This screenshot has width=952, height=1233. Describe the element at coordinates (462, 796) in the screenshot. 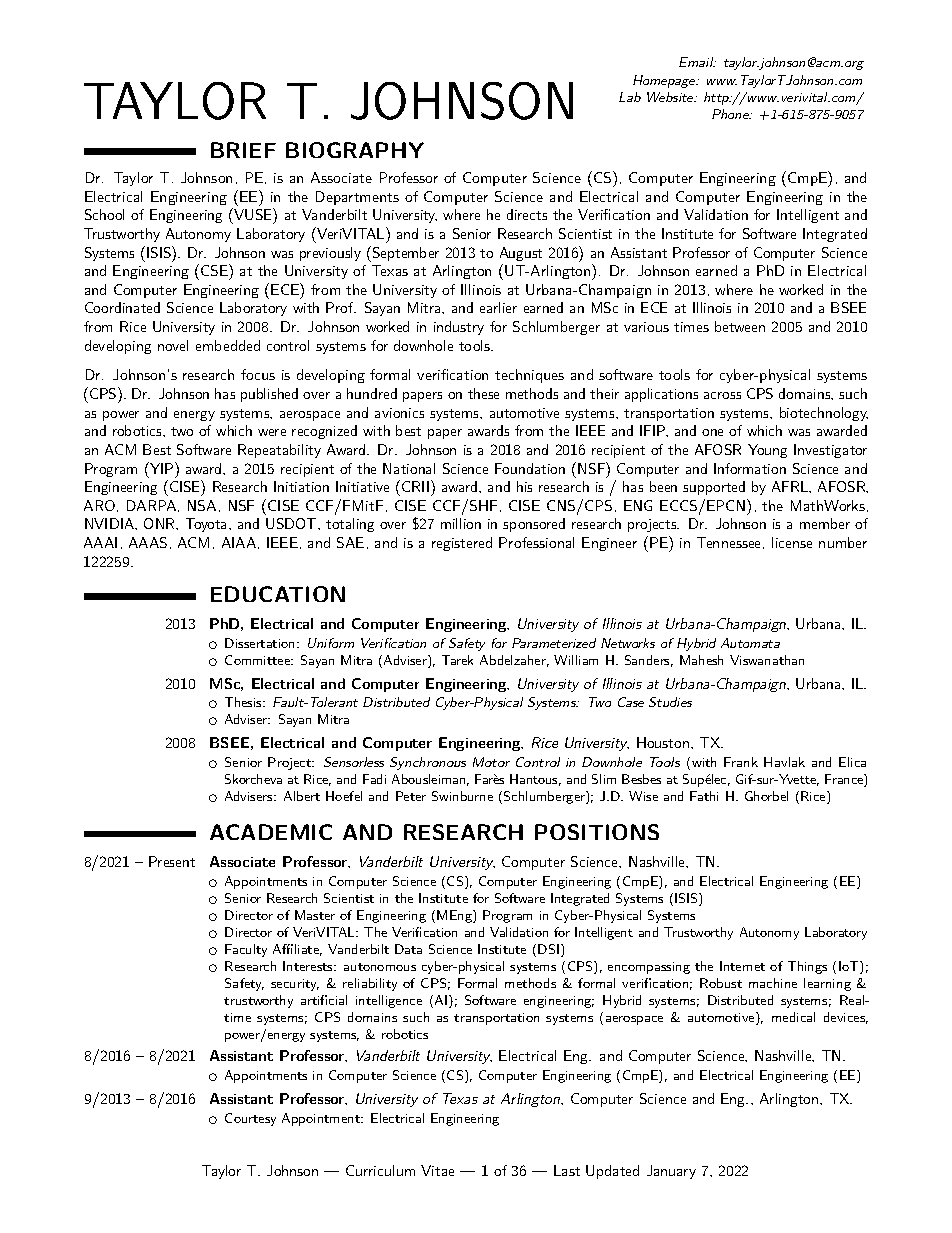

I see `Swinburne` at that location.
